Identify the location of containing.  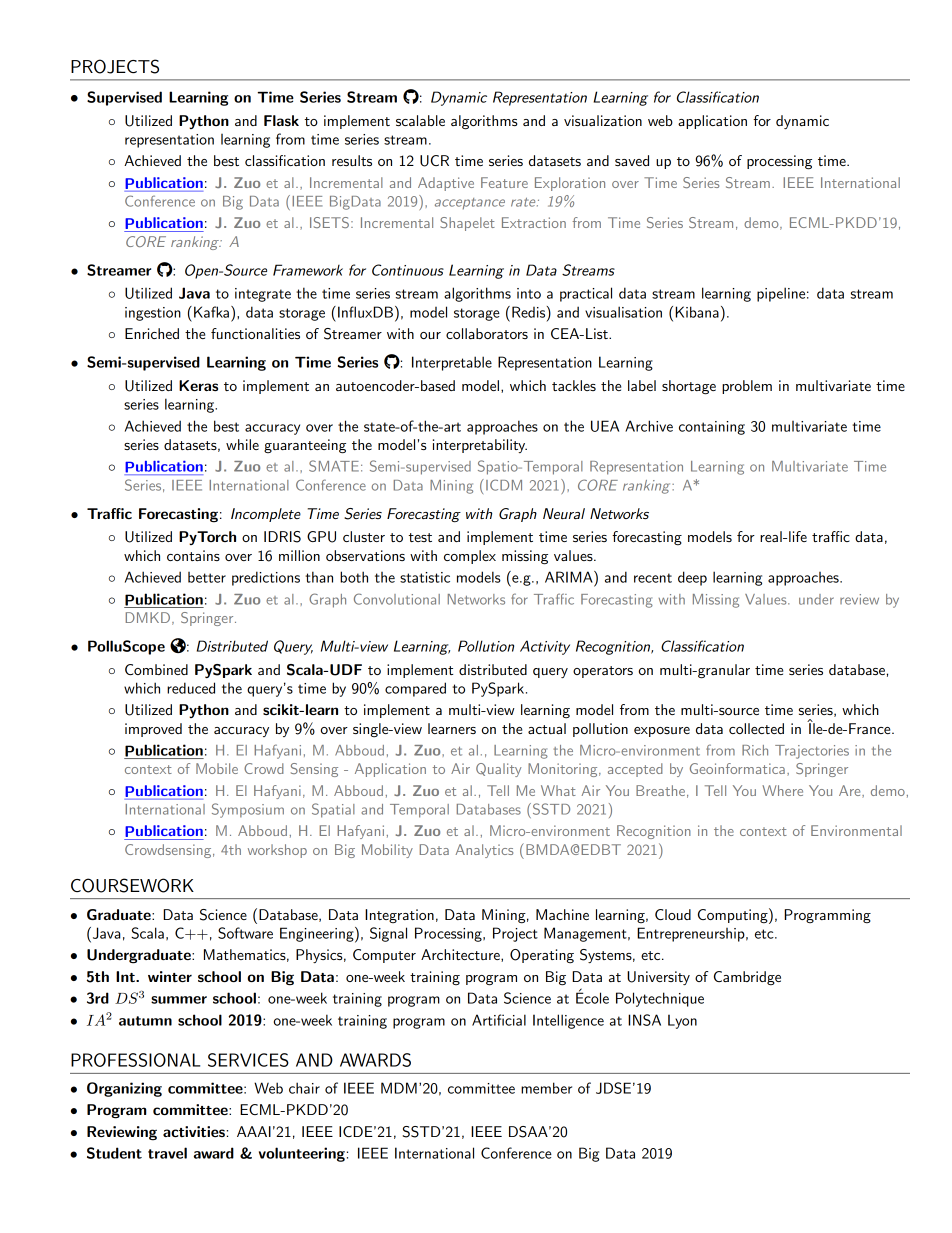
(712, 428).
